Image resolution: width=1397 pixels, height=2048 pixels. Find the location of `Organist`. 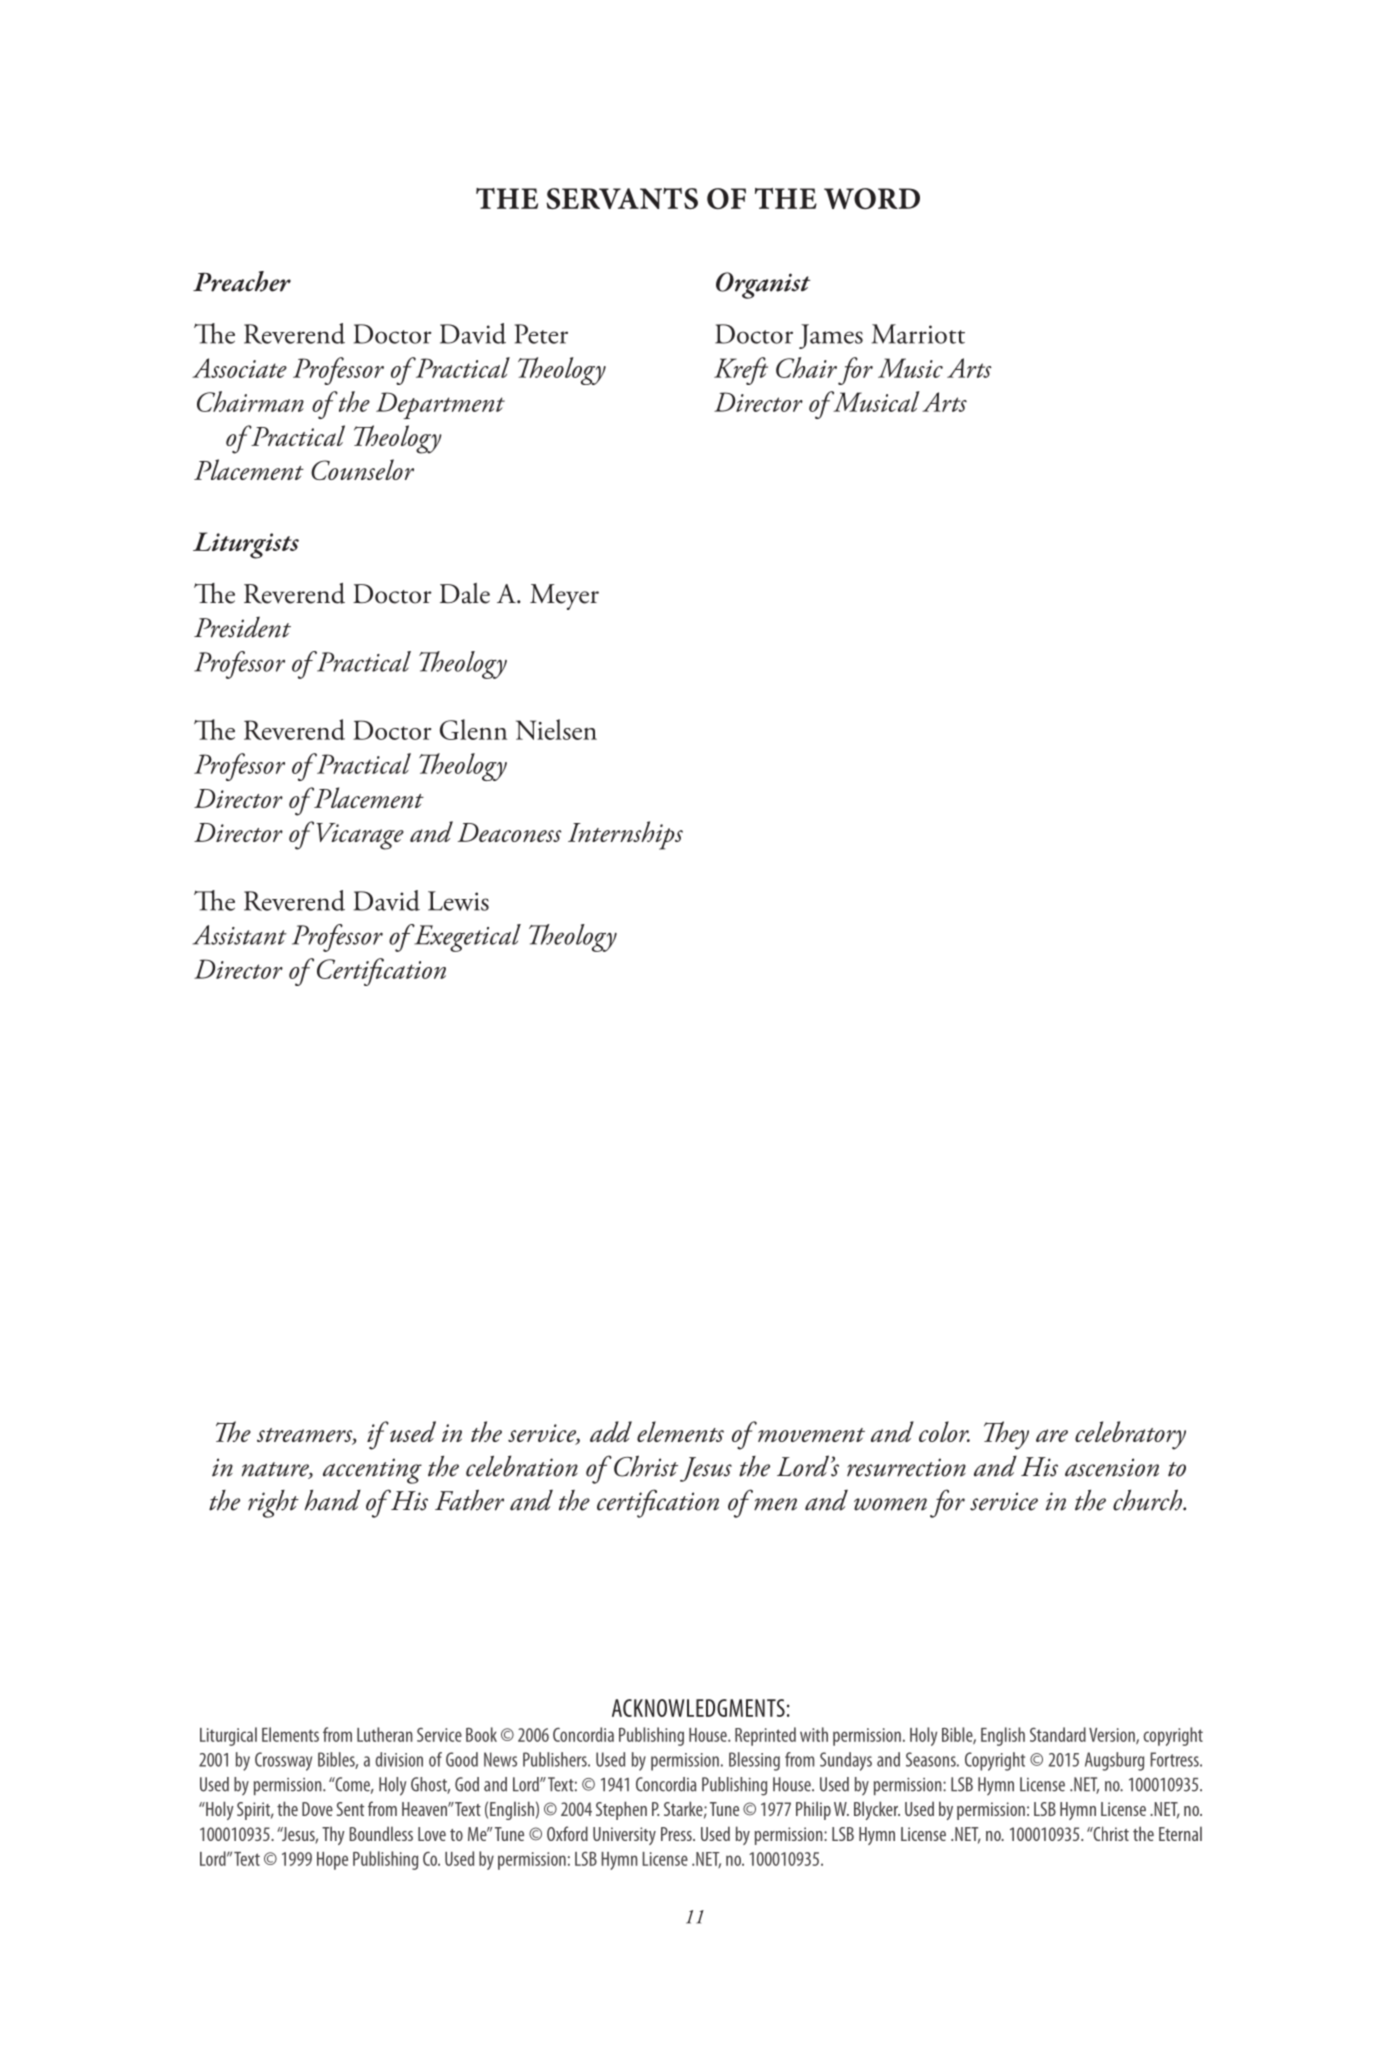

Organist is located at coordinates (763, 285).
